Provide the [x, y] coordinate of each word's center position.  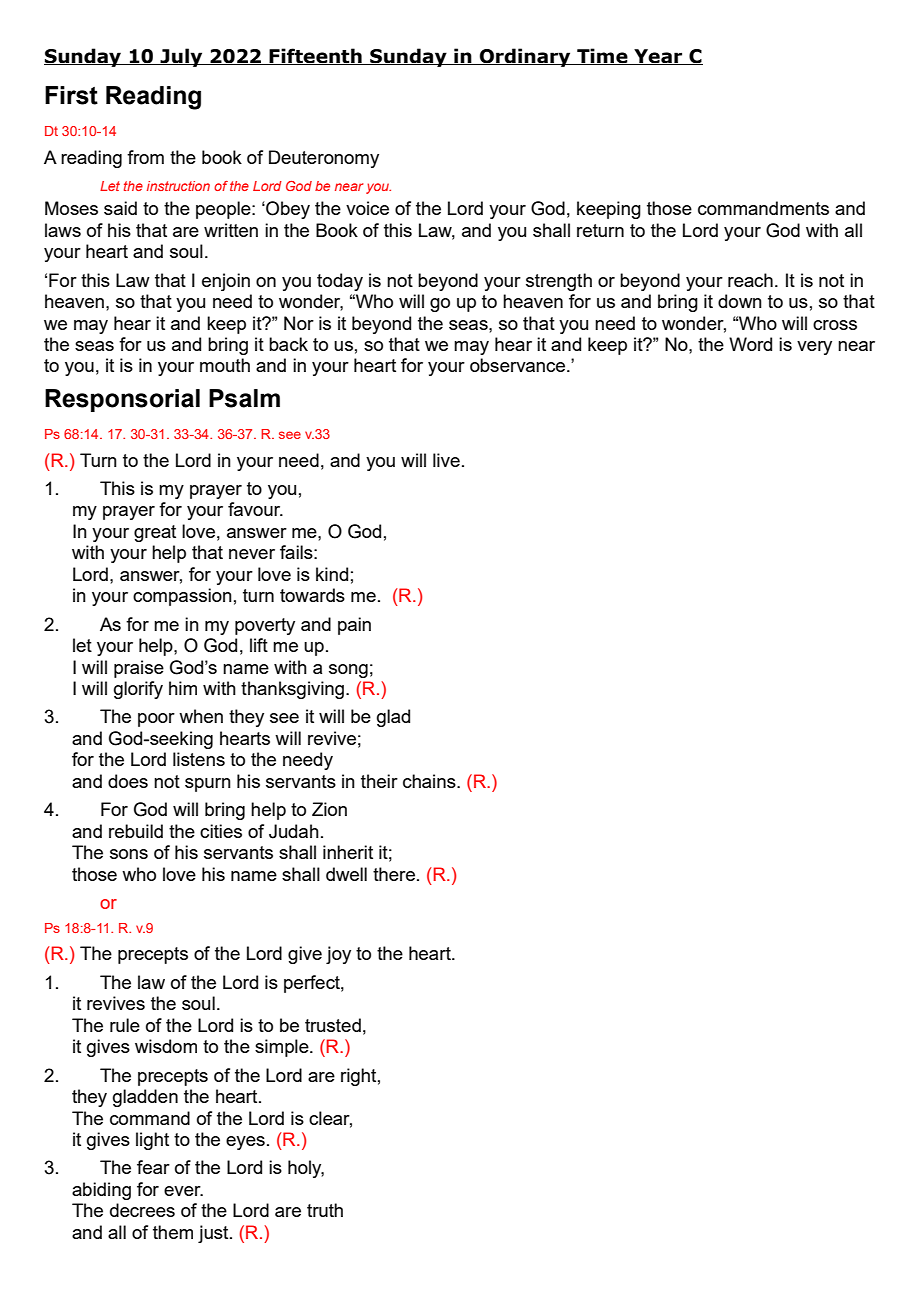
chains [430, 781]
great [155, 533]
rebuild [136, 831]
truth [325, 1210]
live [446, 460]
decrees [142, 1210]
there [394, 874]
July [182, 57]
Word [750, 344]
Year [658, 57]
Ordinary [525, 57]
